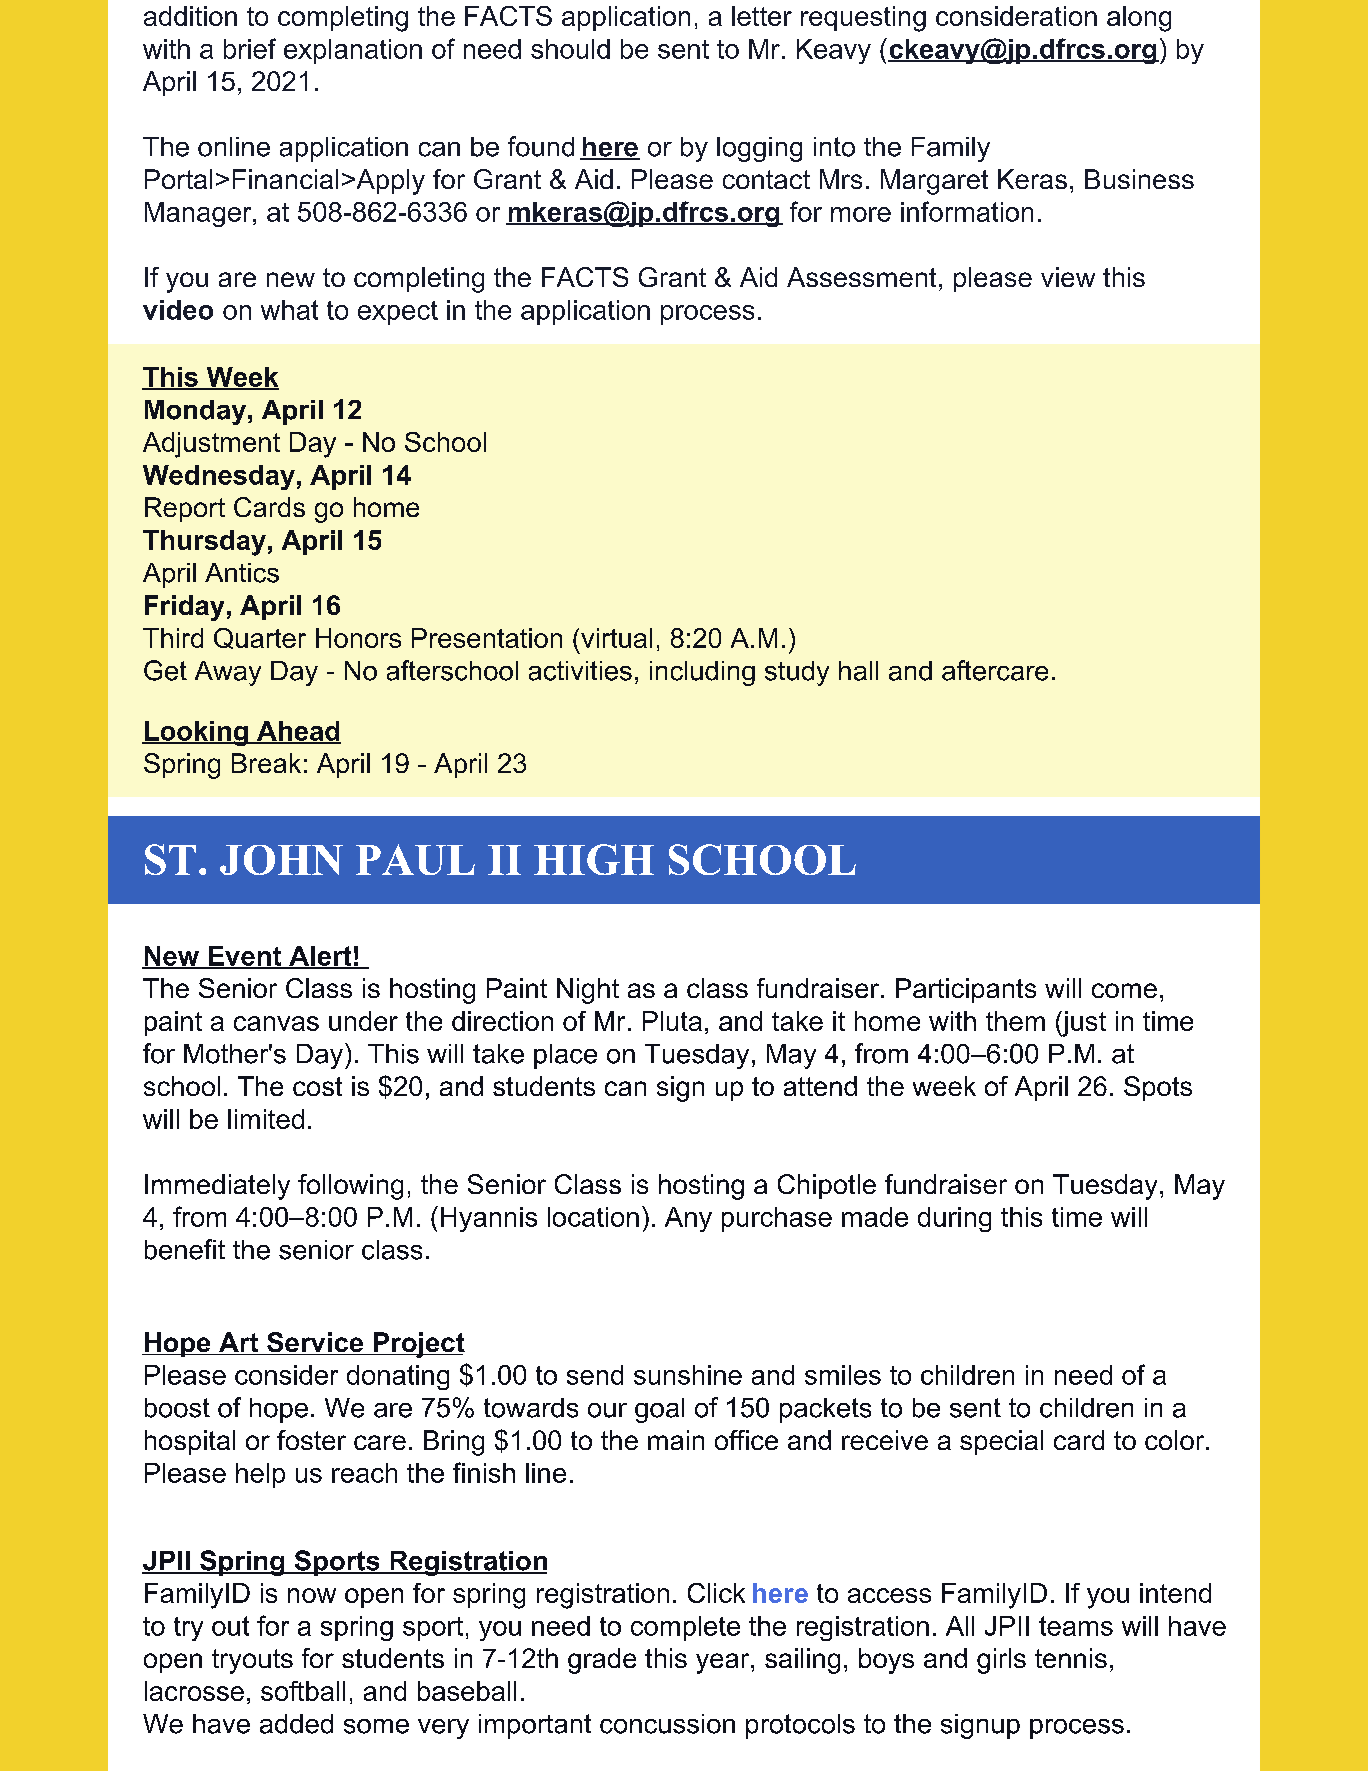  What do you see at coordinates (667, 1724) in the image?
I see `concussion` at bounding box center [667, 1724].
